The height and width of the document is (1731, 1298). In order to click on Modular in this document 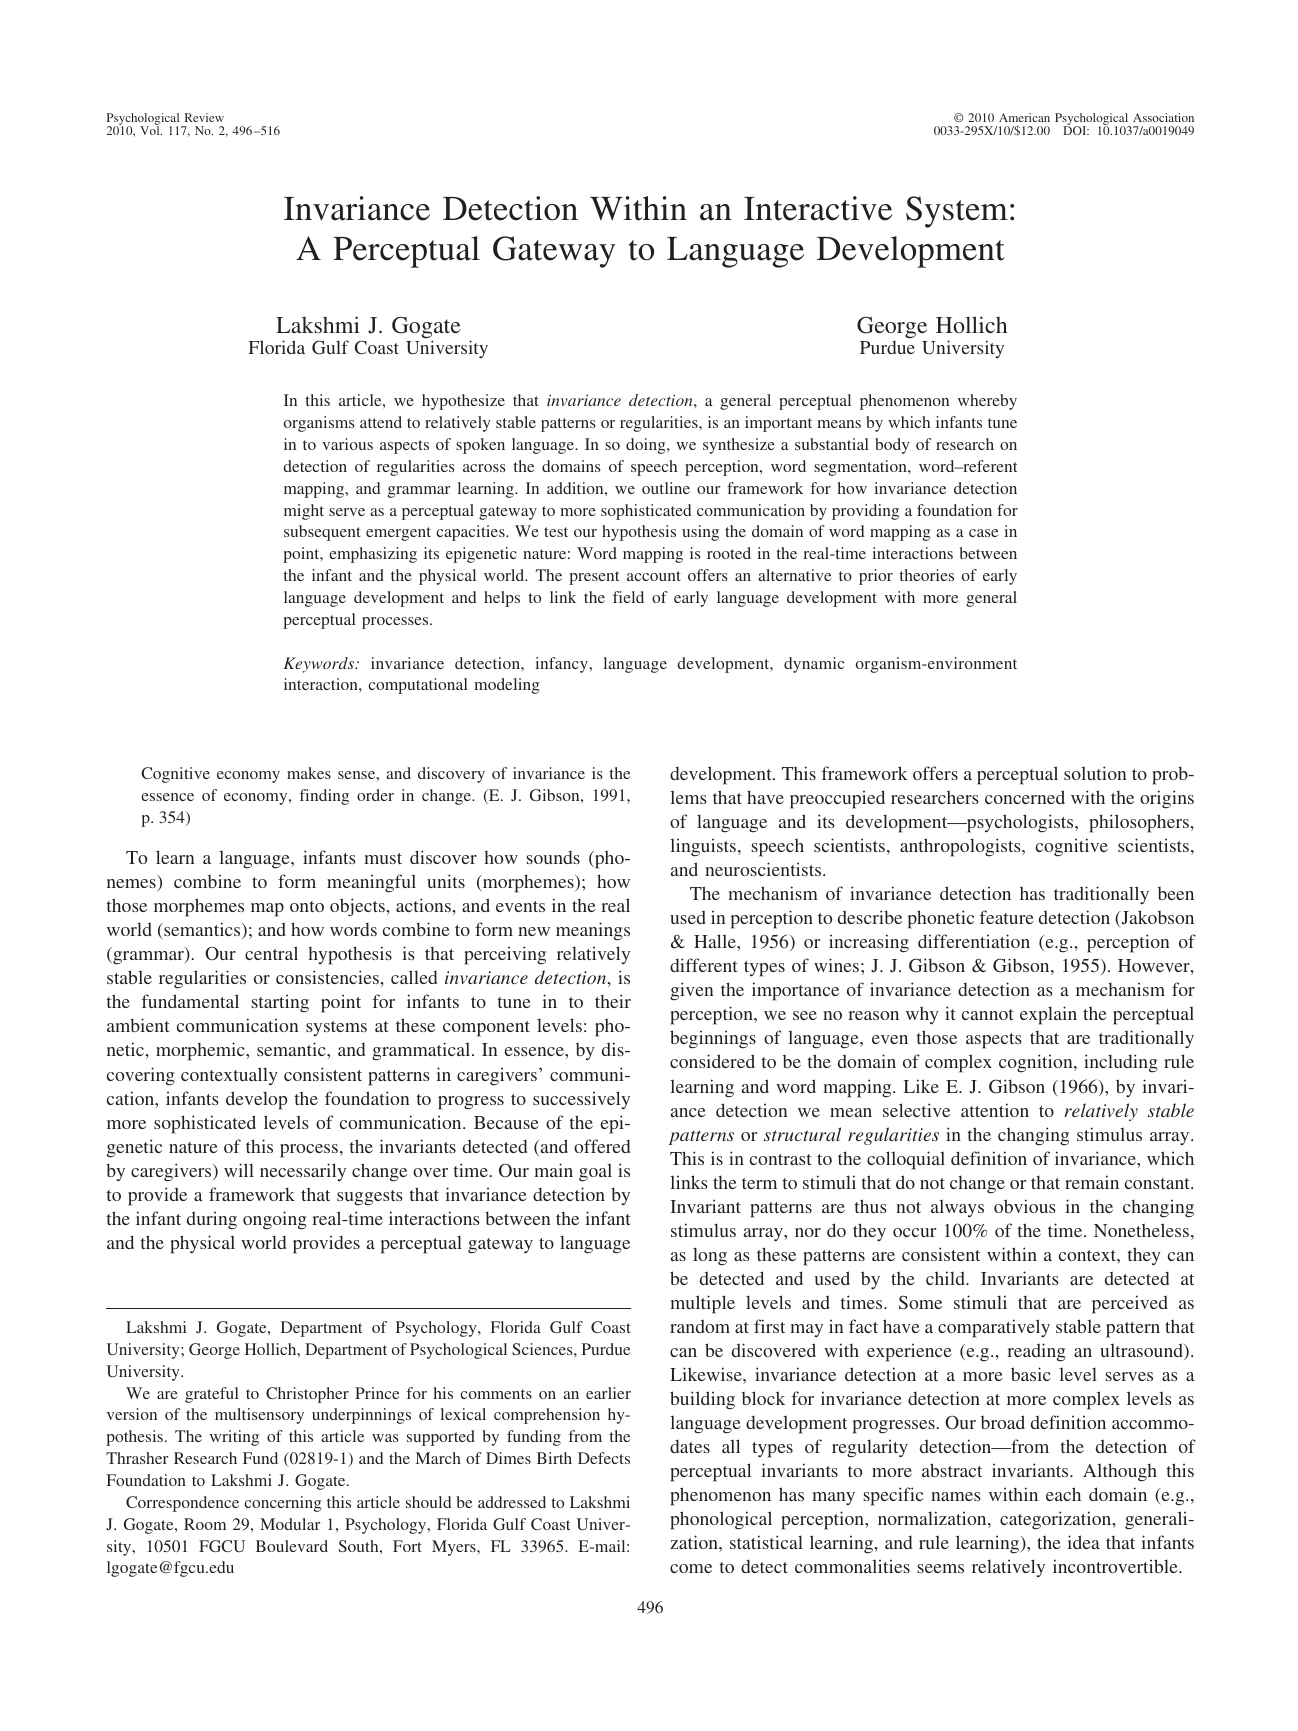, I will do `click(290, 1524)`.
